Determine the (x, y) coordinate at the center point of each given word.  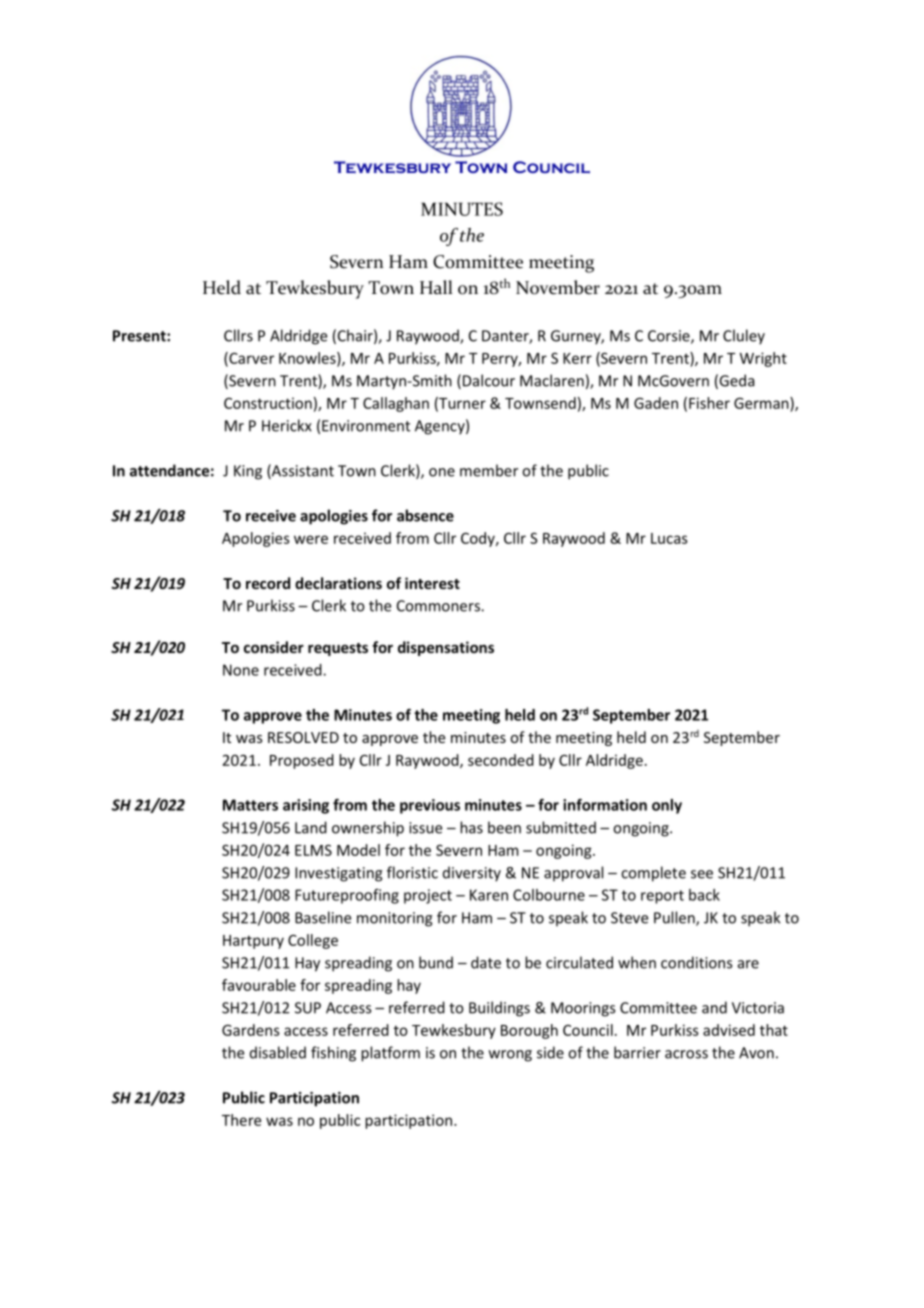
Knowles (308, 359)
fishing (333, 1054)
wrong (510, 1056)
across (686, 1054)
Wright (763, 359)
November (558, 287)
